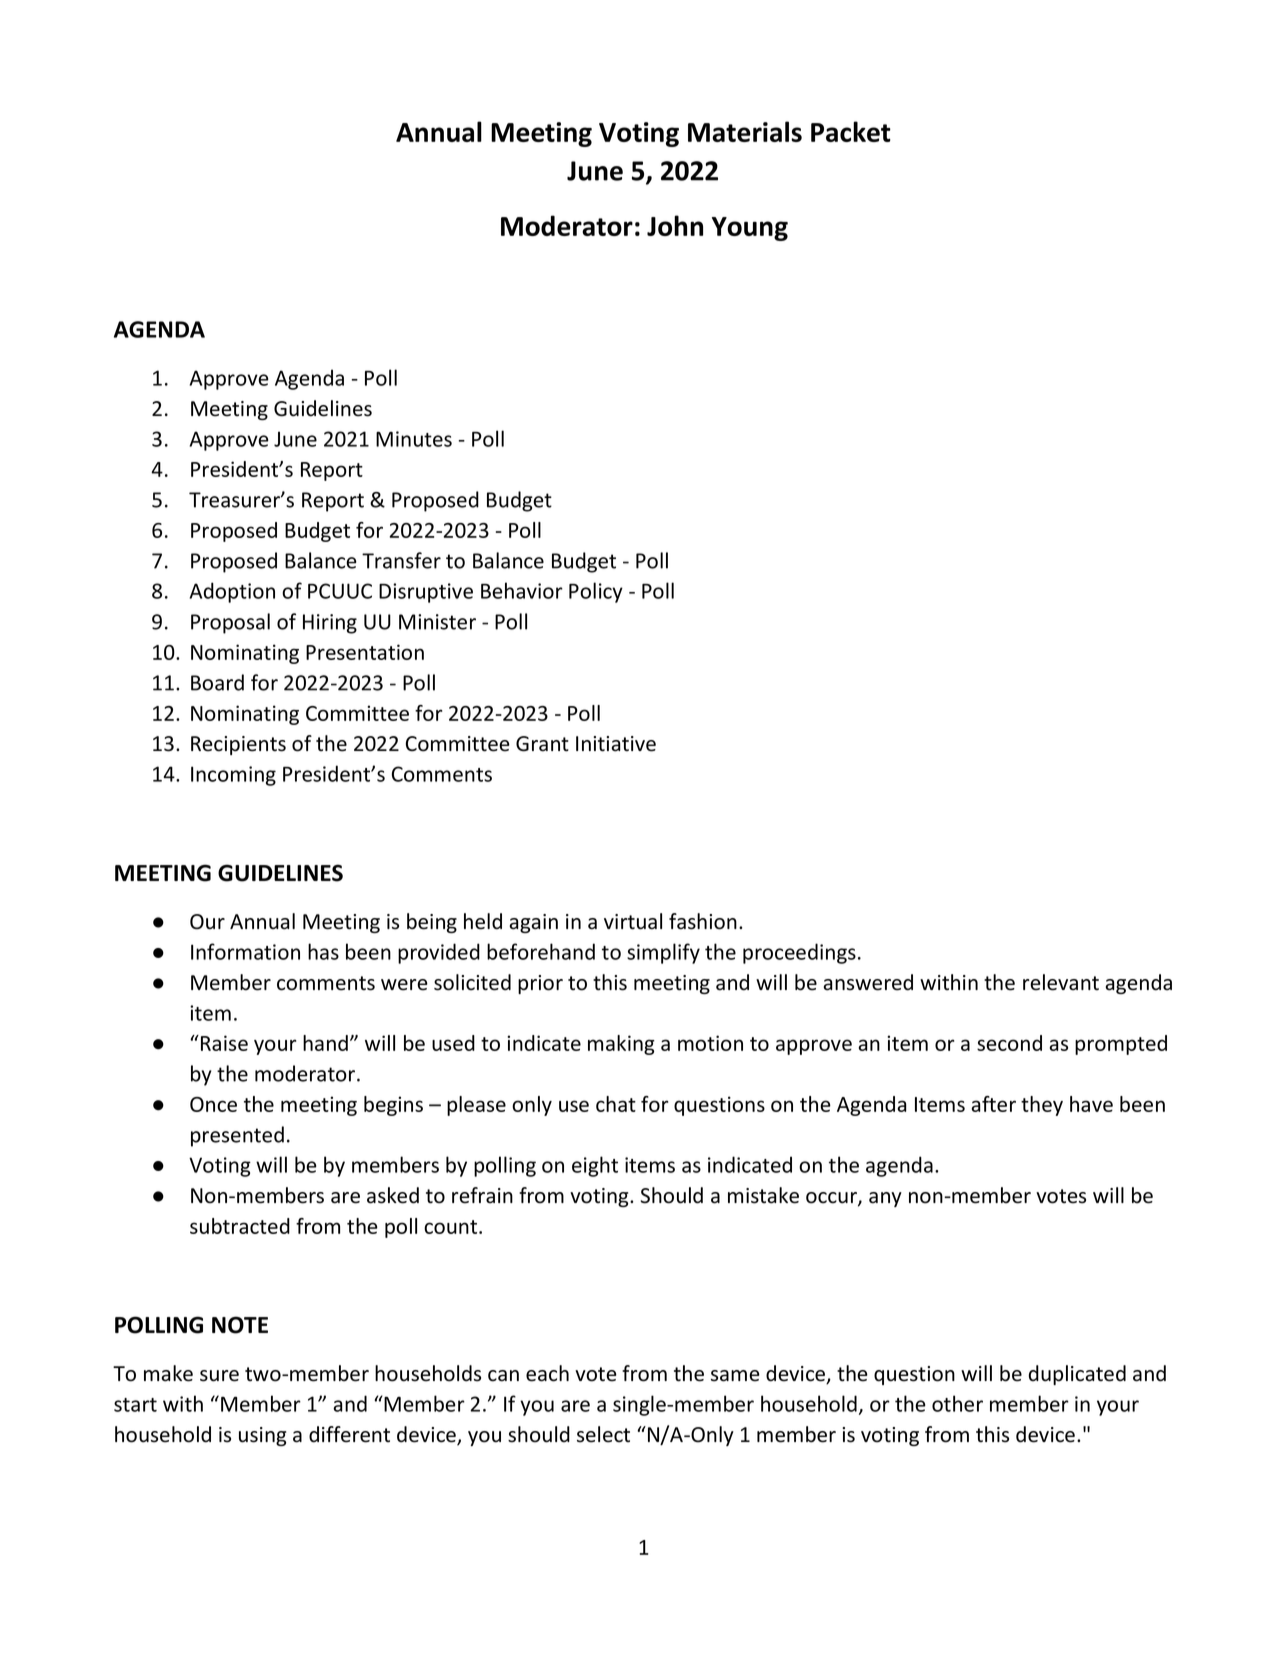  What do you see at coordinates (262, 1436) in the page?
I see `using` at bounding box center [262, 1436].
